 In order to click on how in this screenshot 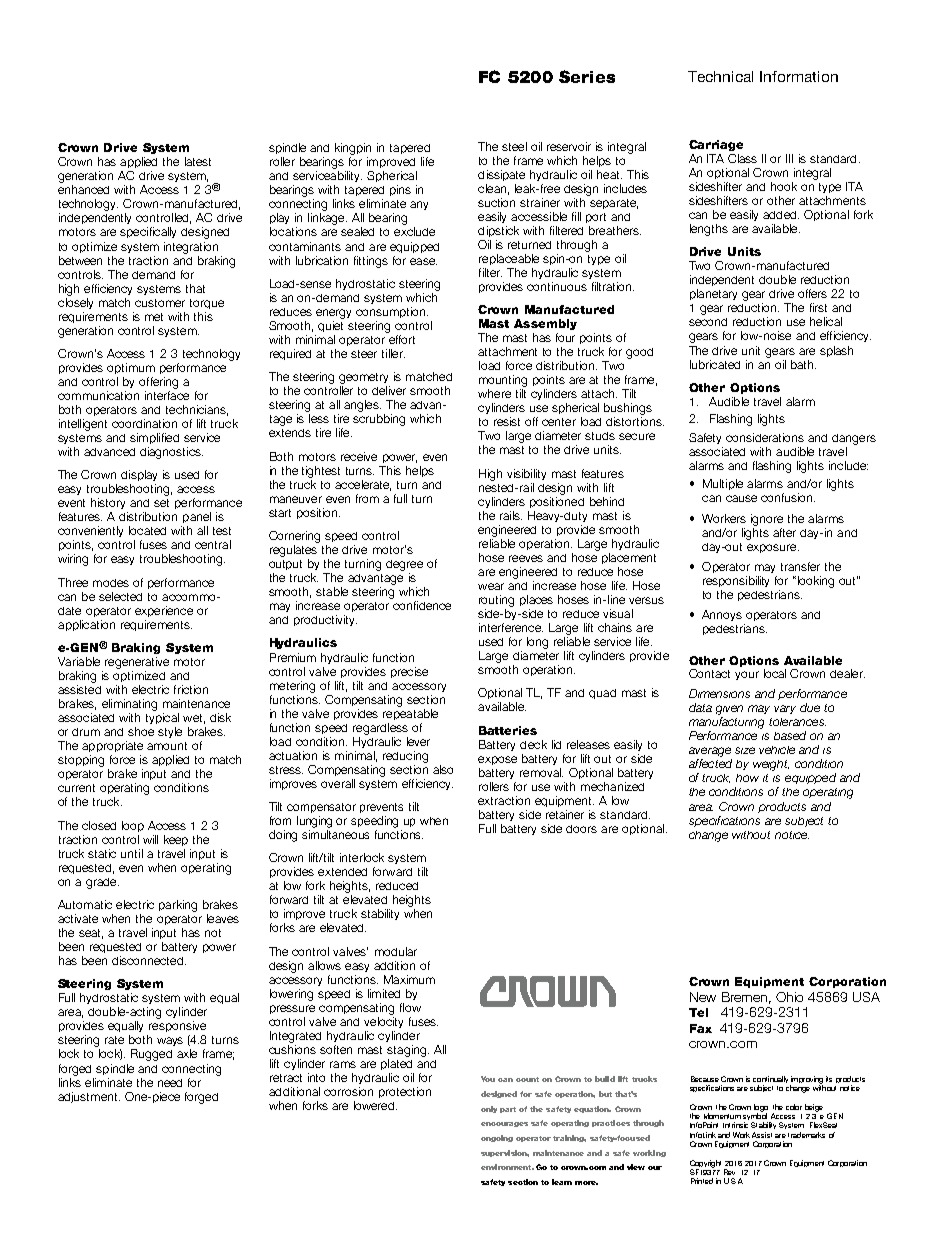, I will do `click(747, 778)`.
